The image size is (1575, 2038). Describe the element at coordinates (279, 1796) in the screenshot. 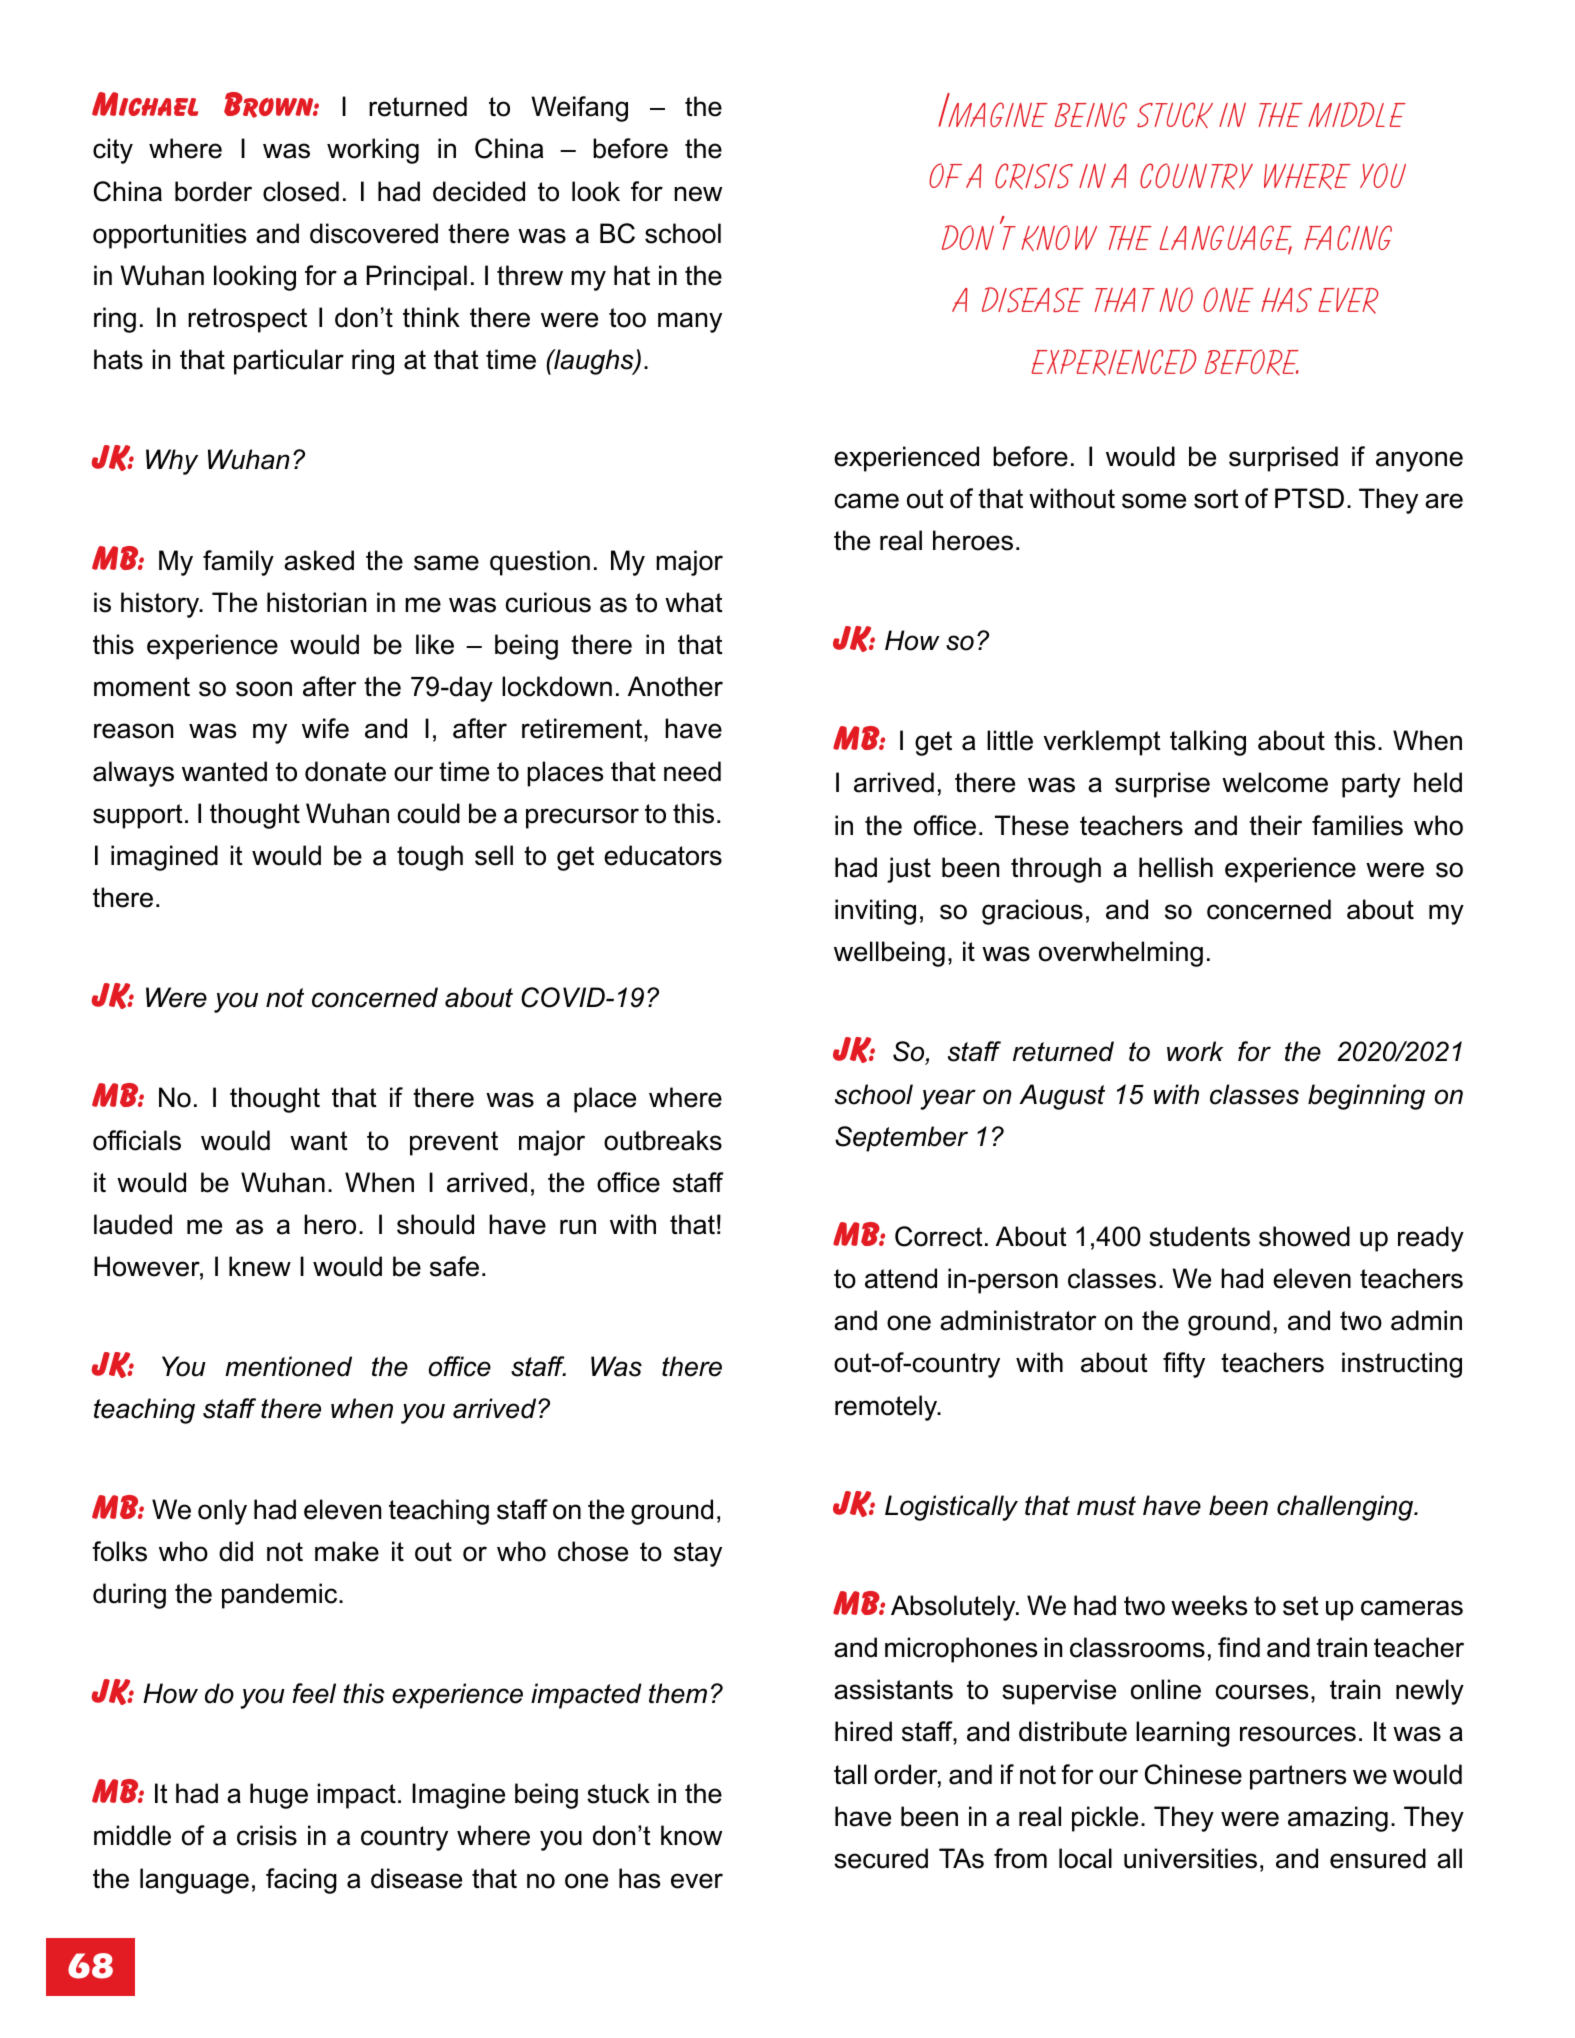

I see `huge` at that location.
